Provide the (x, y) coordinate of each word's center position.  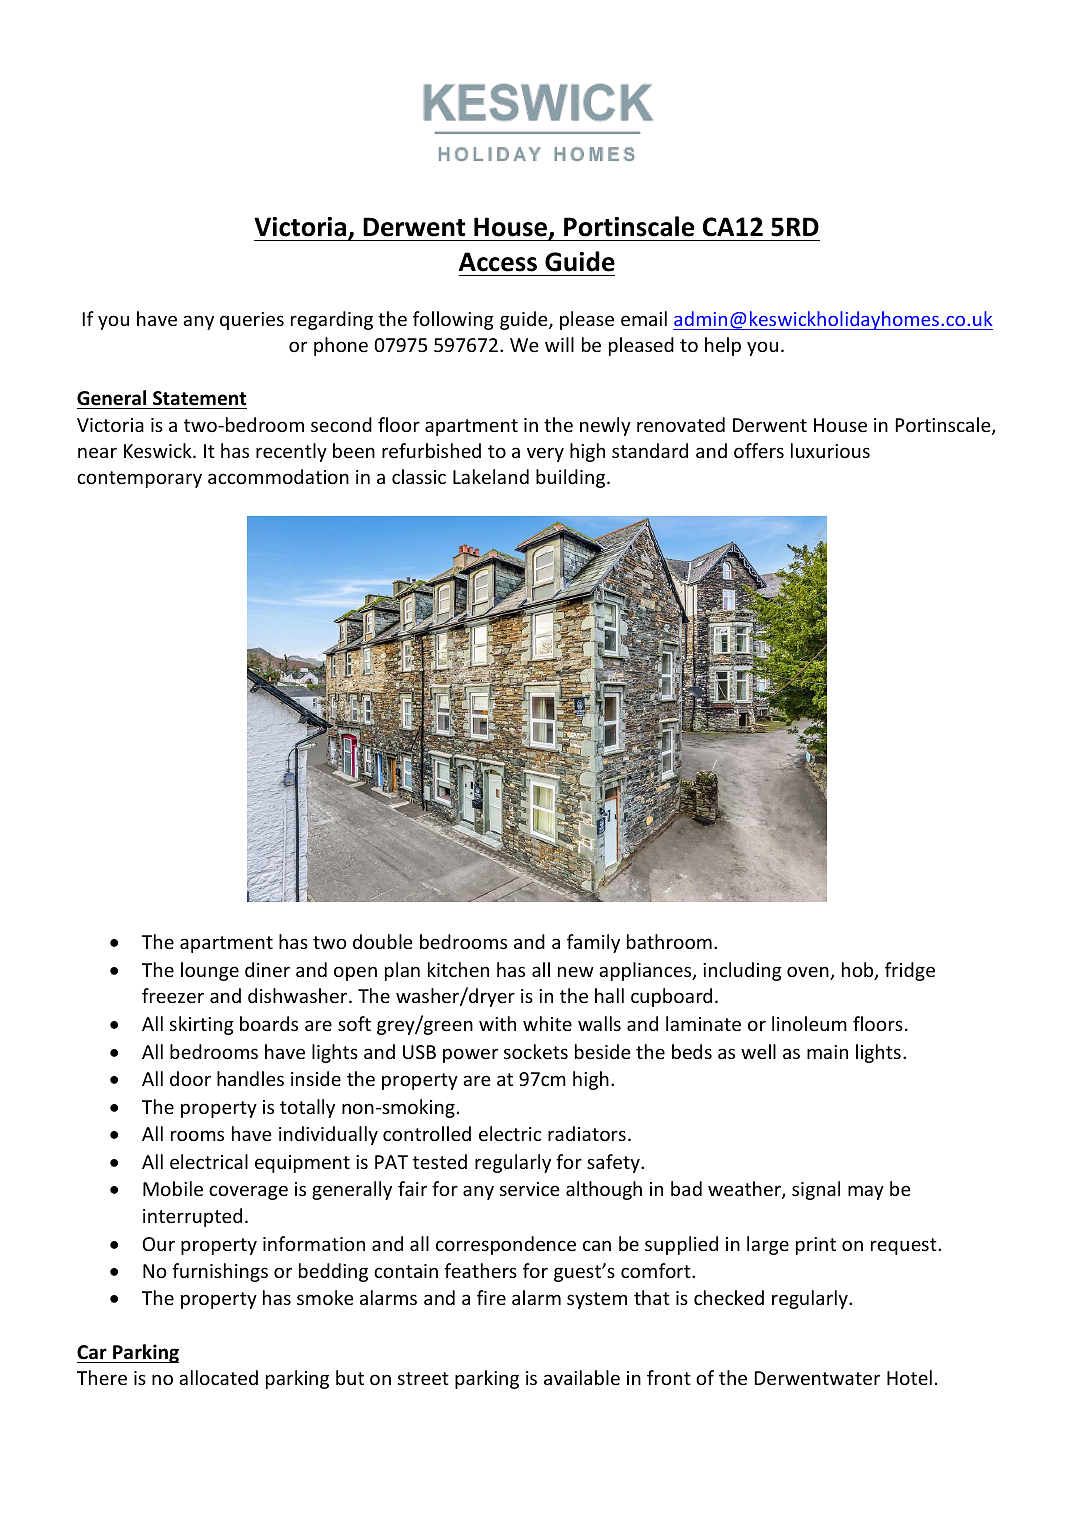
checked (729, 1297)
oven (809, 973)
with (497, 1023)
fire (491, 1297)
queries (252, 321)
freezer (173, 995)
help (723, 346)
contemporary (139, 479)
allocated (218, 1377)
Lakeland (491, 476)
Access (498, 262)
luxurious (830, 450)
